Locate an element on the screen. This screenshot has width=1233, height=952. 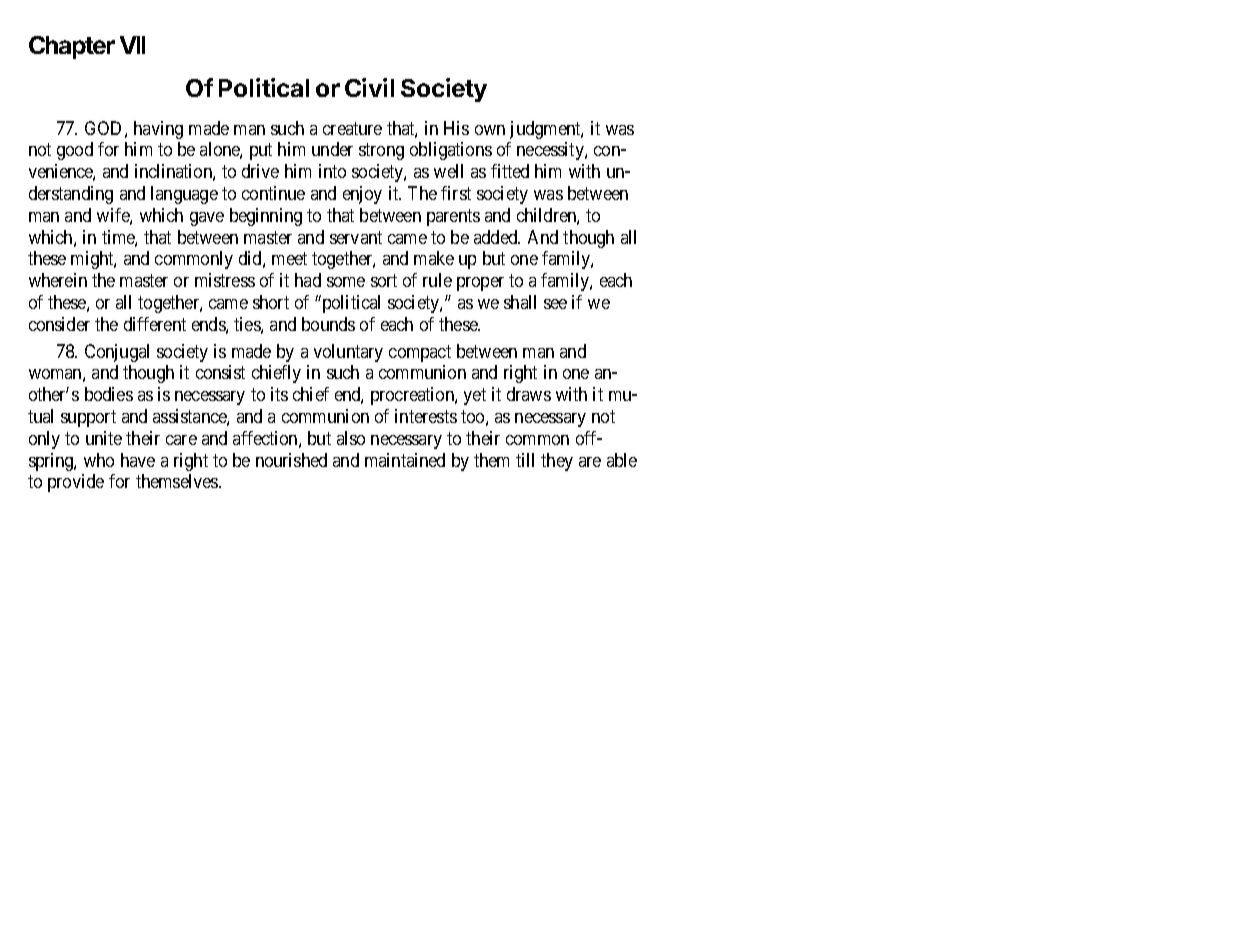
Civil is located at coordinates (369, 87).
